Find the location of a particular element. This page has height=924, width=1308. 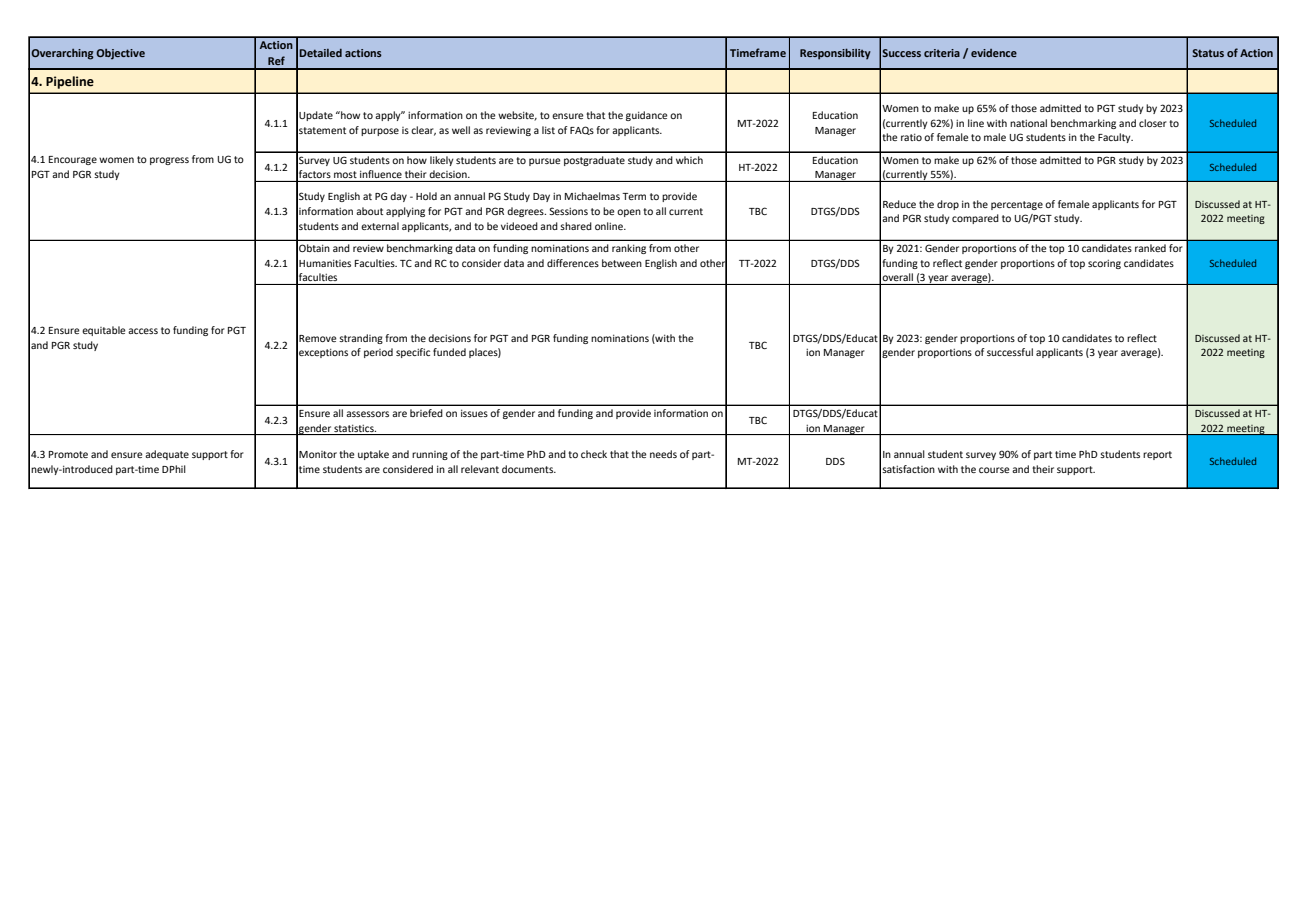

funded is located at coordinates (449, 352).
